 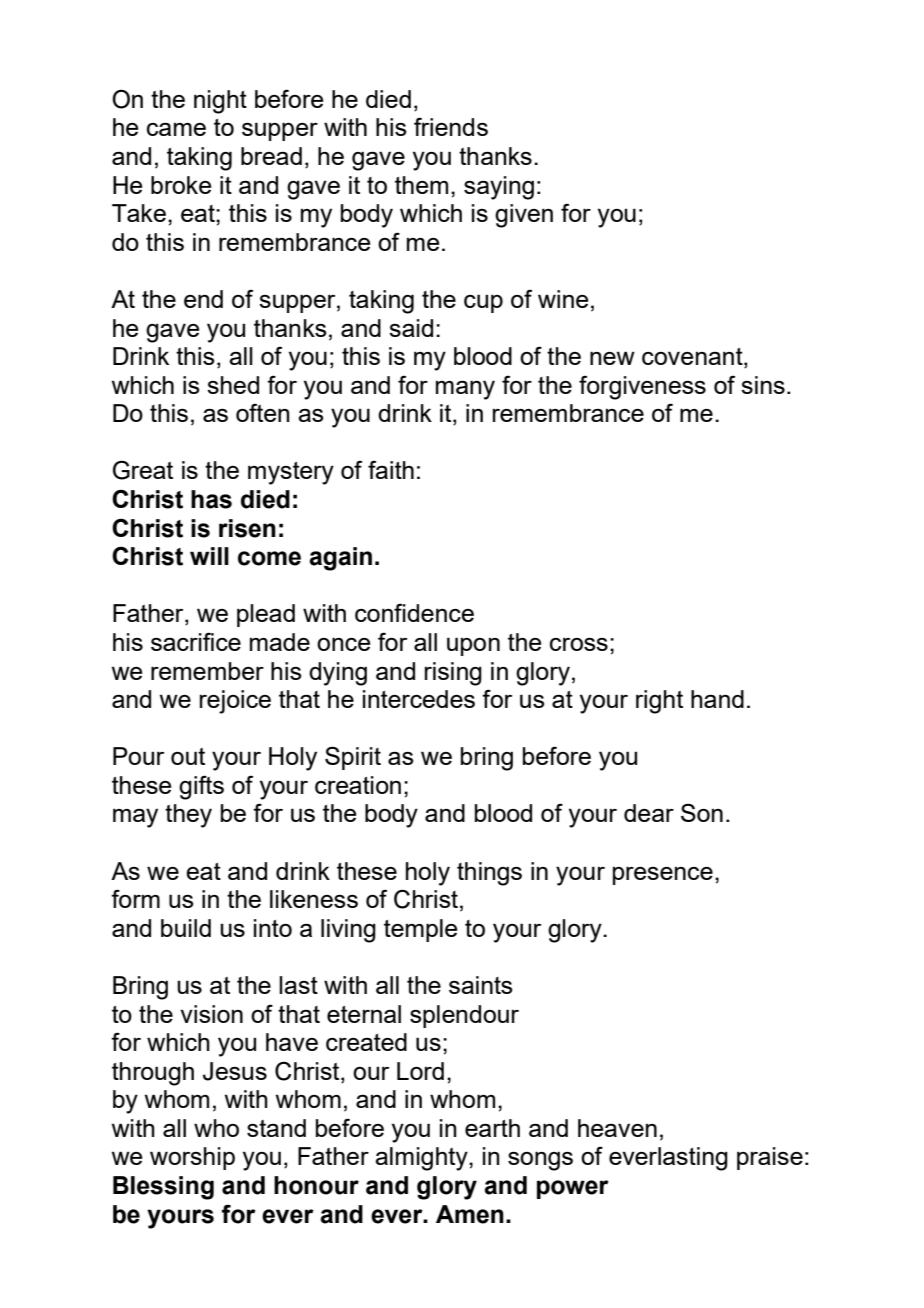 What do you see at coordinates (717, 699) in the image?
I see `hand` at bounding box center [717, 699].
